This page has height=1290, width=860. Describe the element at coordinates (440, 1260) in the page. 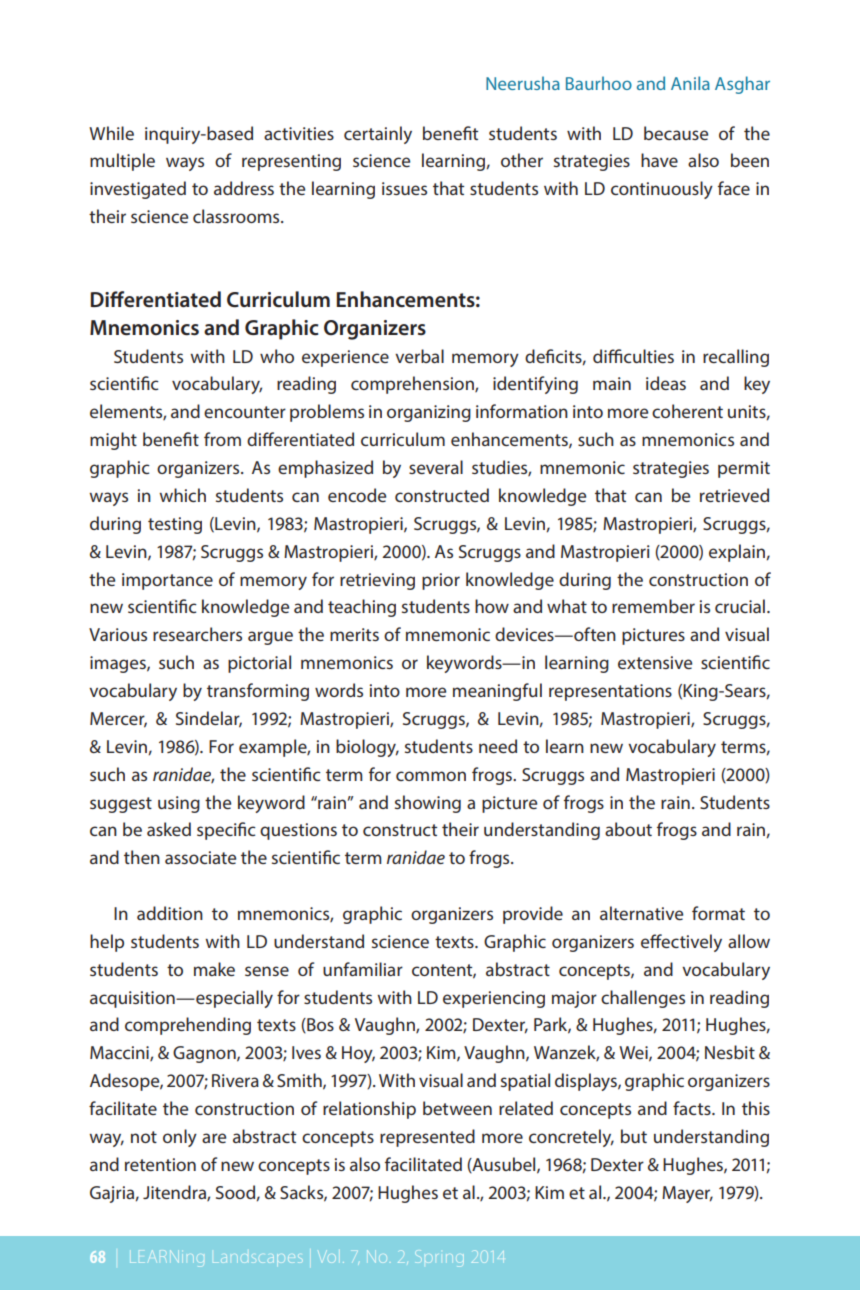

I see `Spring` at that location.
